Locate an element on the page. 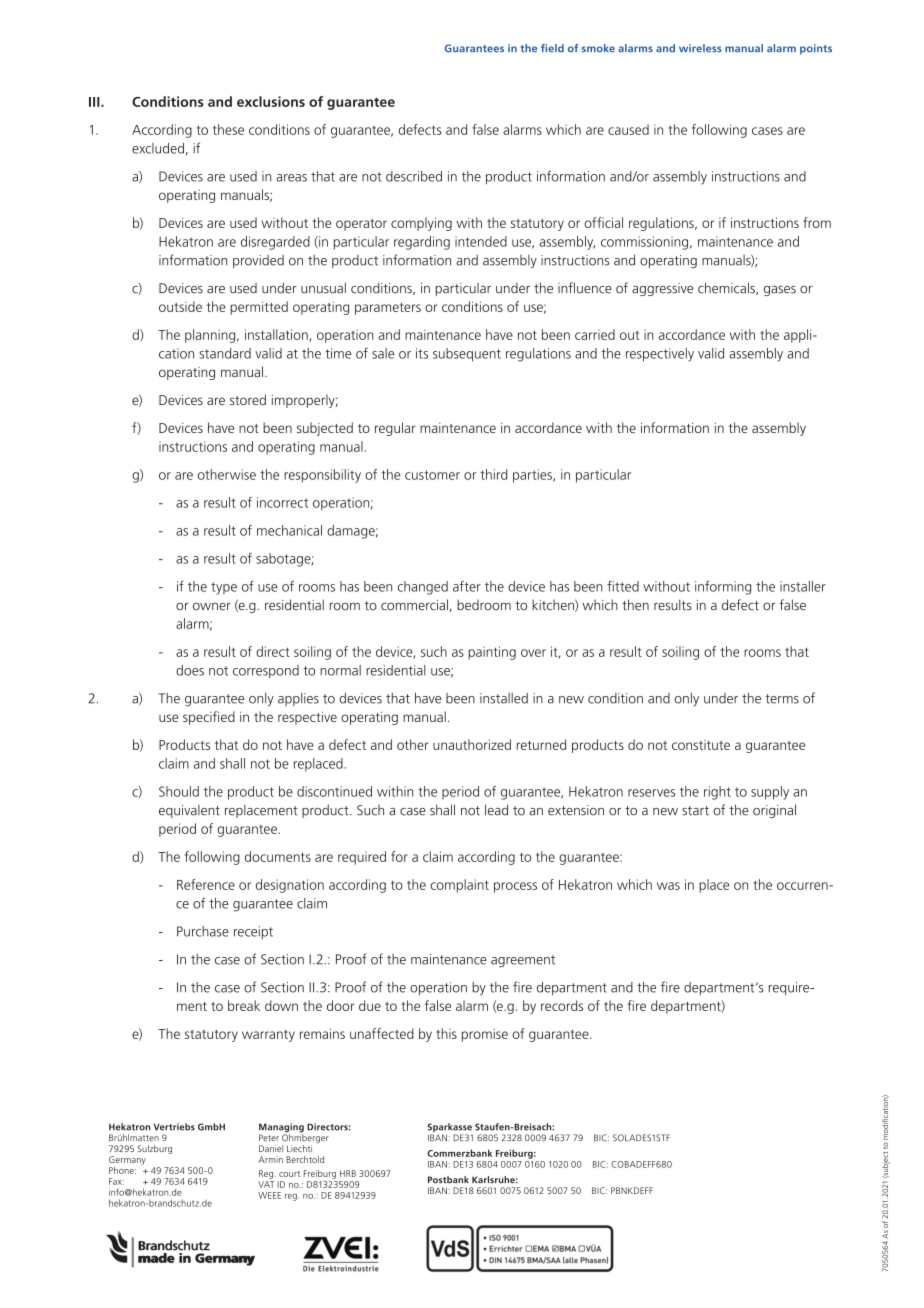 The height and width of the image is (1308, 924). was is located at coordinates (668, 886).
